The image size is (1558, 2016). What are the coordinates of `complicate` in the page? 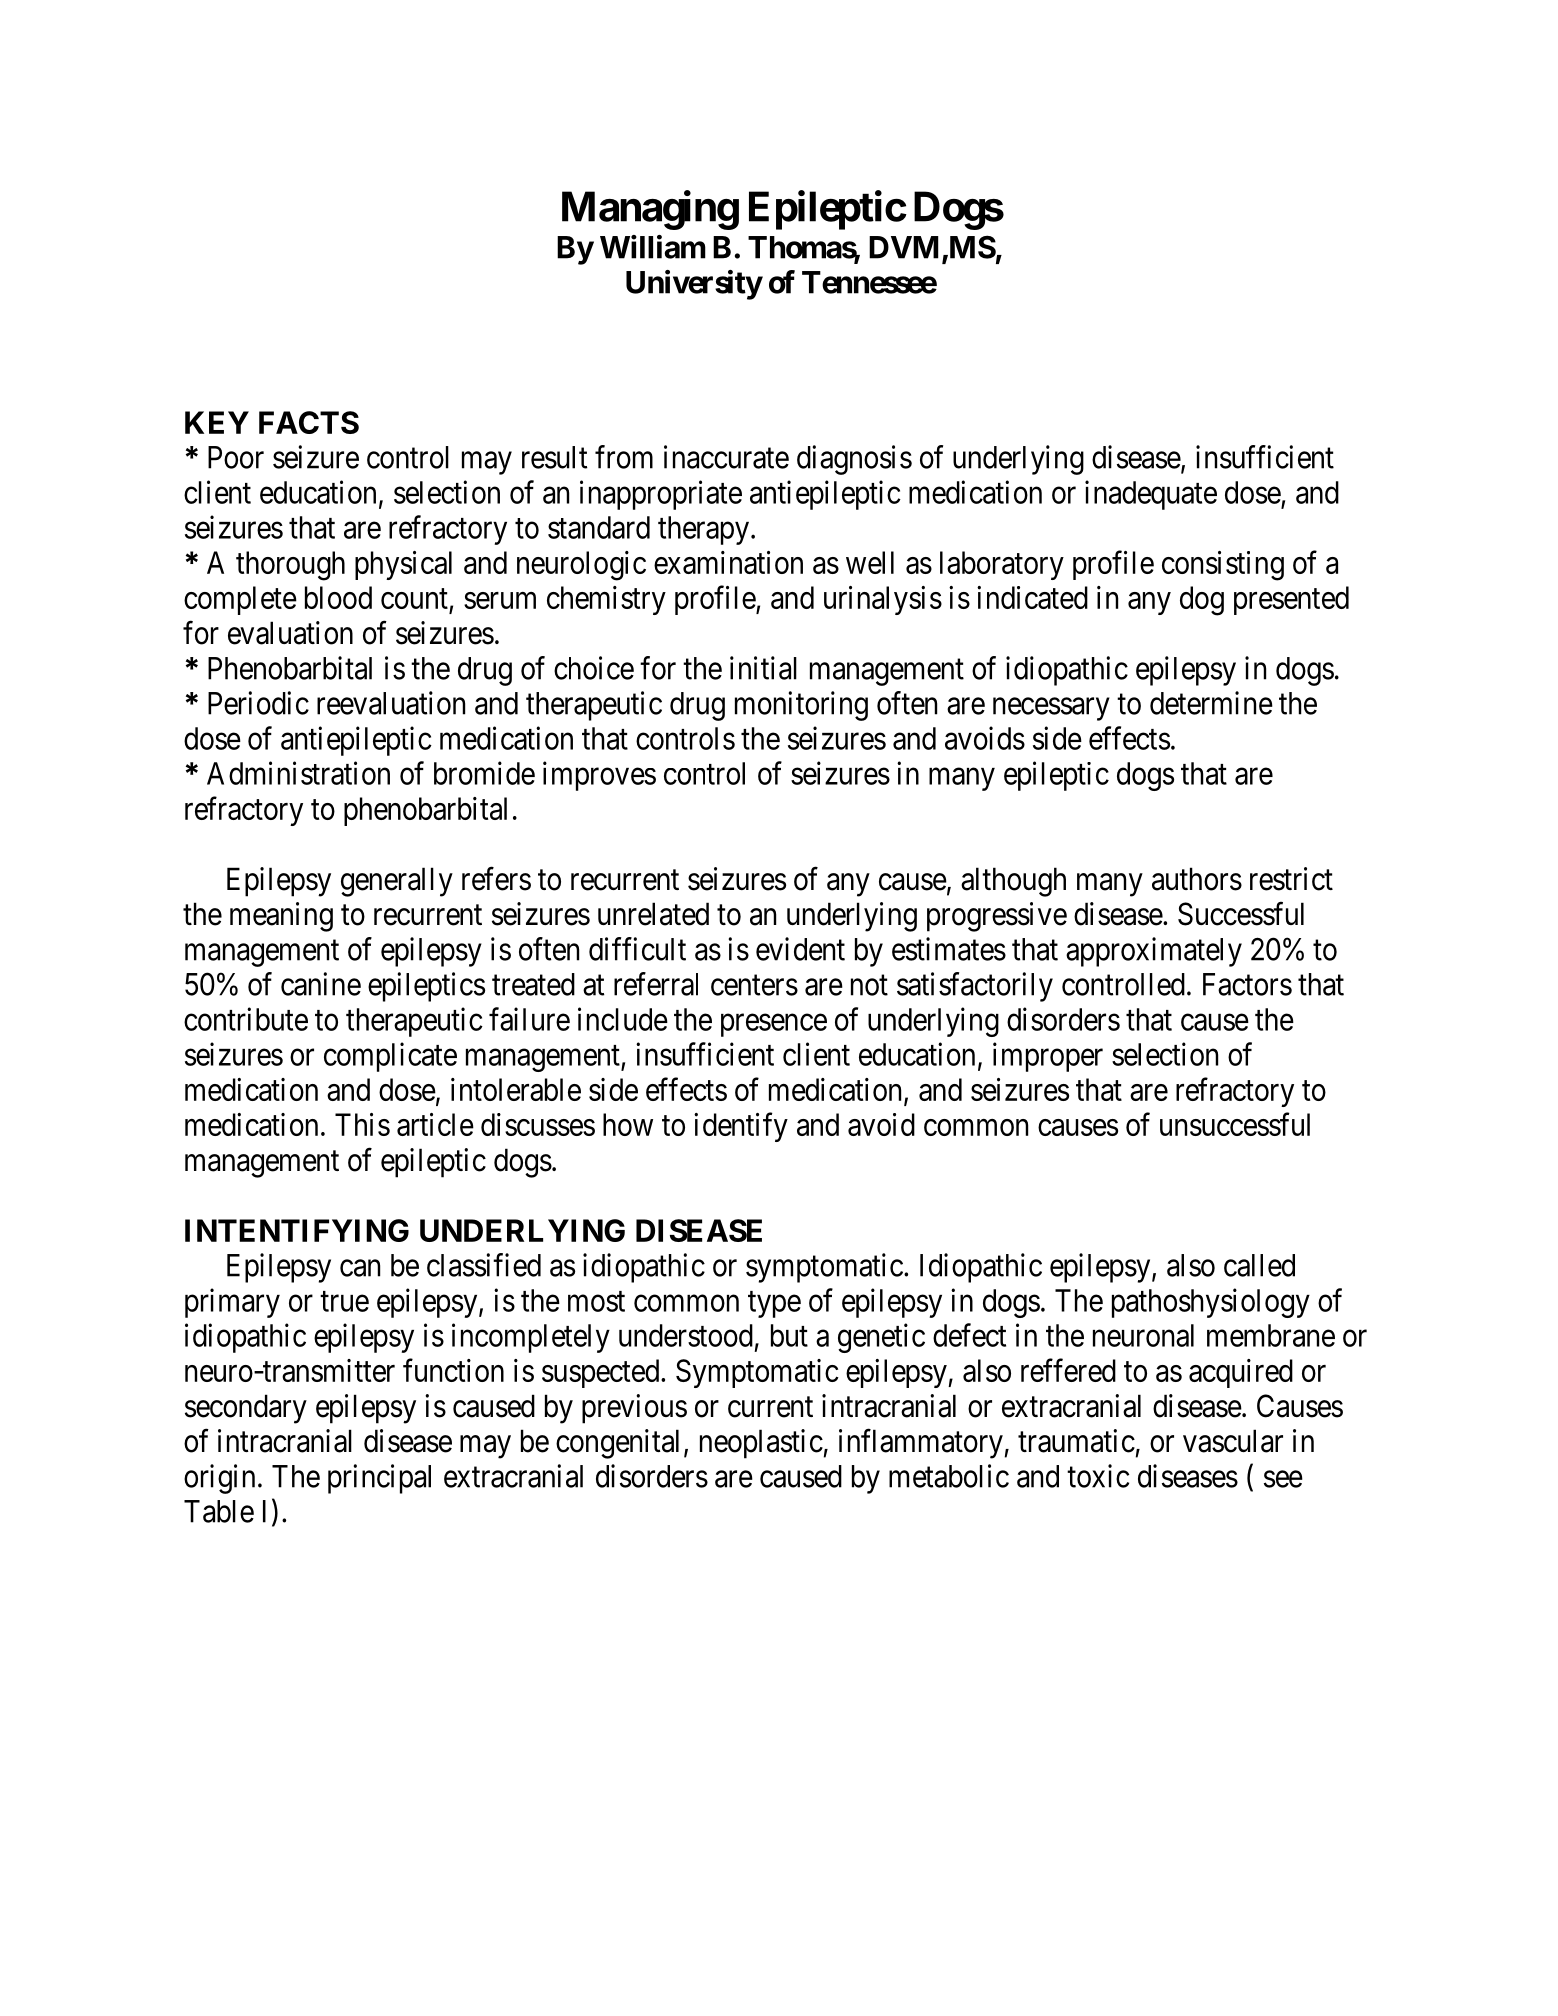 It's located at (390, 1057).
